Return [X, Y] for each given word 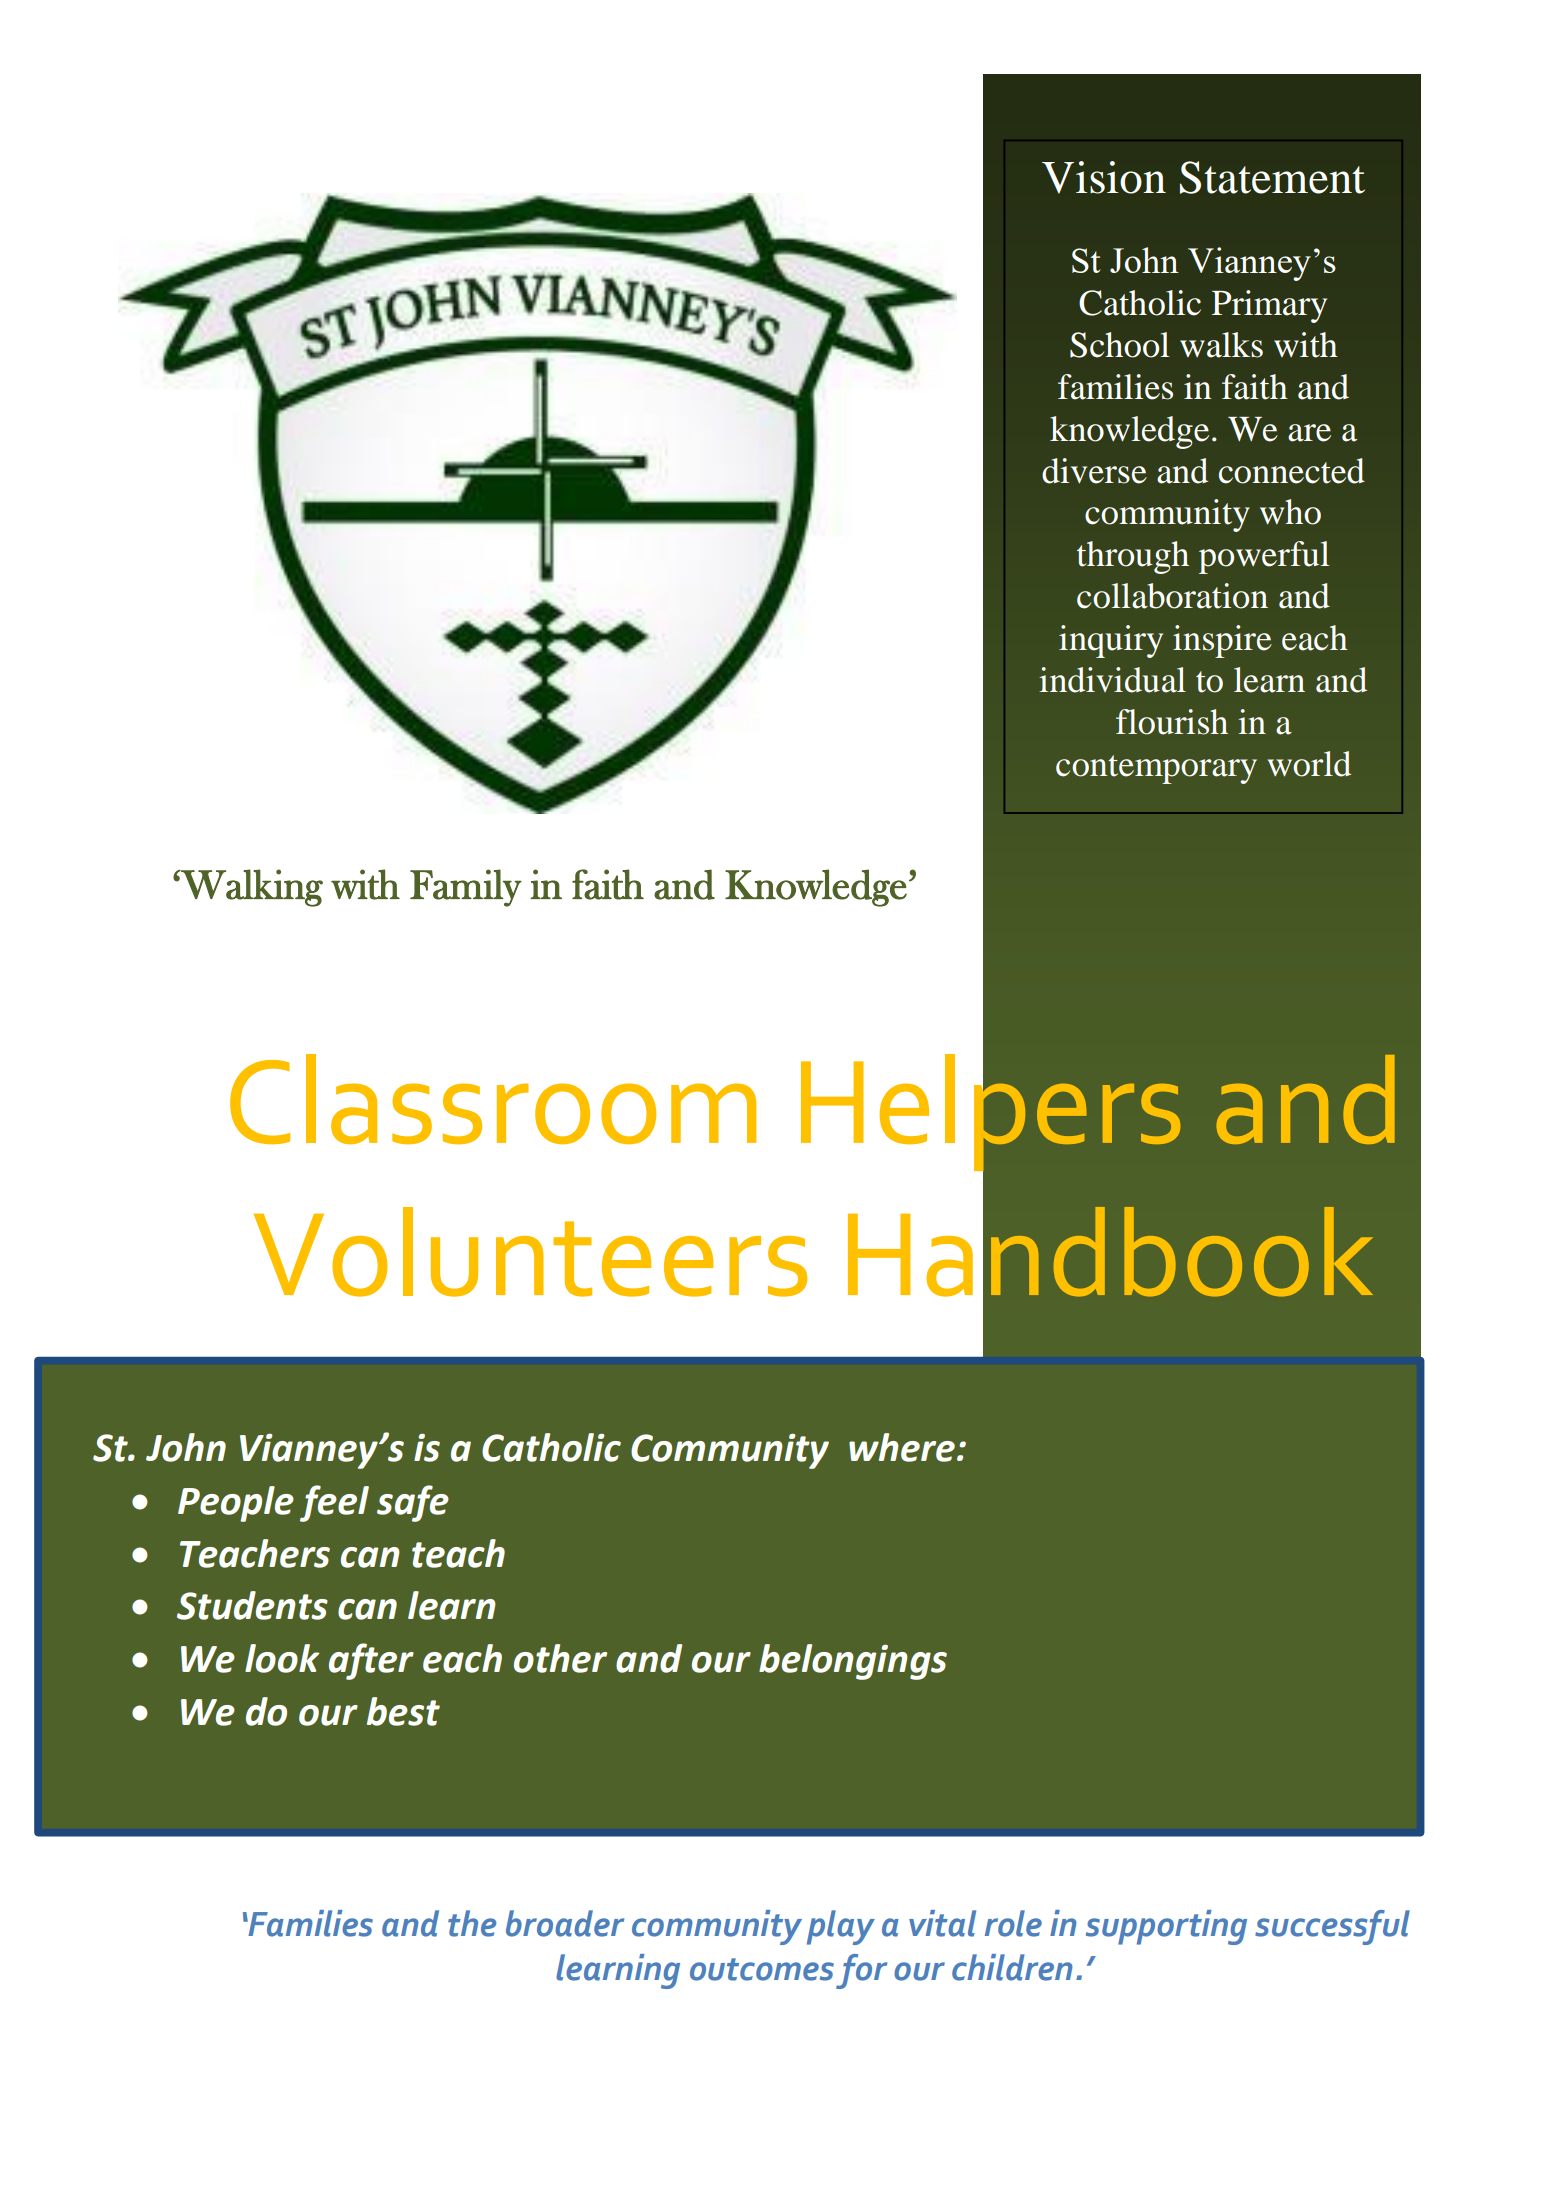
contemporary [1156, 769]
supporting [1166, 1927]
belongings [853, 1662]
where [902, 1447]
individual [1112, 680]
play [841, 1927]
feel [334, 1503]
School [1120, 345]
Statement [1272, 177]
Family [466, 888]
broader [565, 1923]
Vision [1104, 177]
